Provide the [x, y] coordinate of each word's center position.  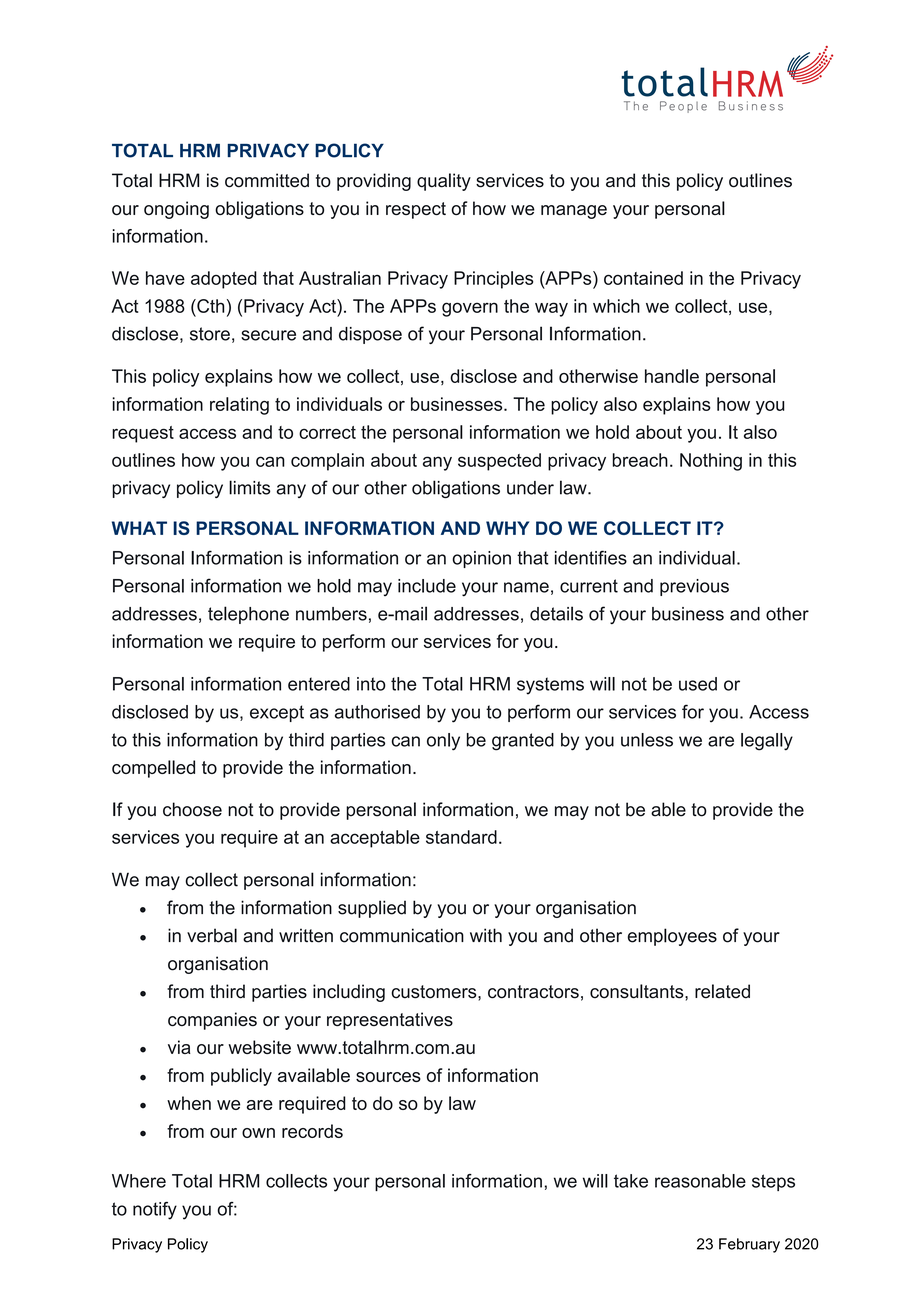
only [443, 742]
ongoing [176, 210]
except [277, 713]
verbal [212, 935]
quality [444, 182]
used [698, 684]
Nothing [711, 462]
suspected [499, 462]
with [486, 935]
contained [643, 278]
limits [250, 487]
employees [672, 937]
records [312, 1131]
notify [155, 1211]
